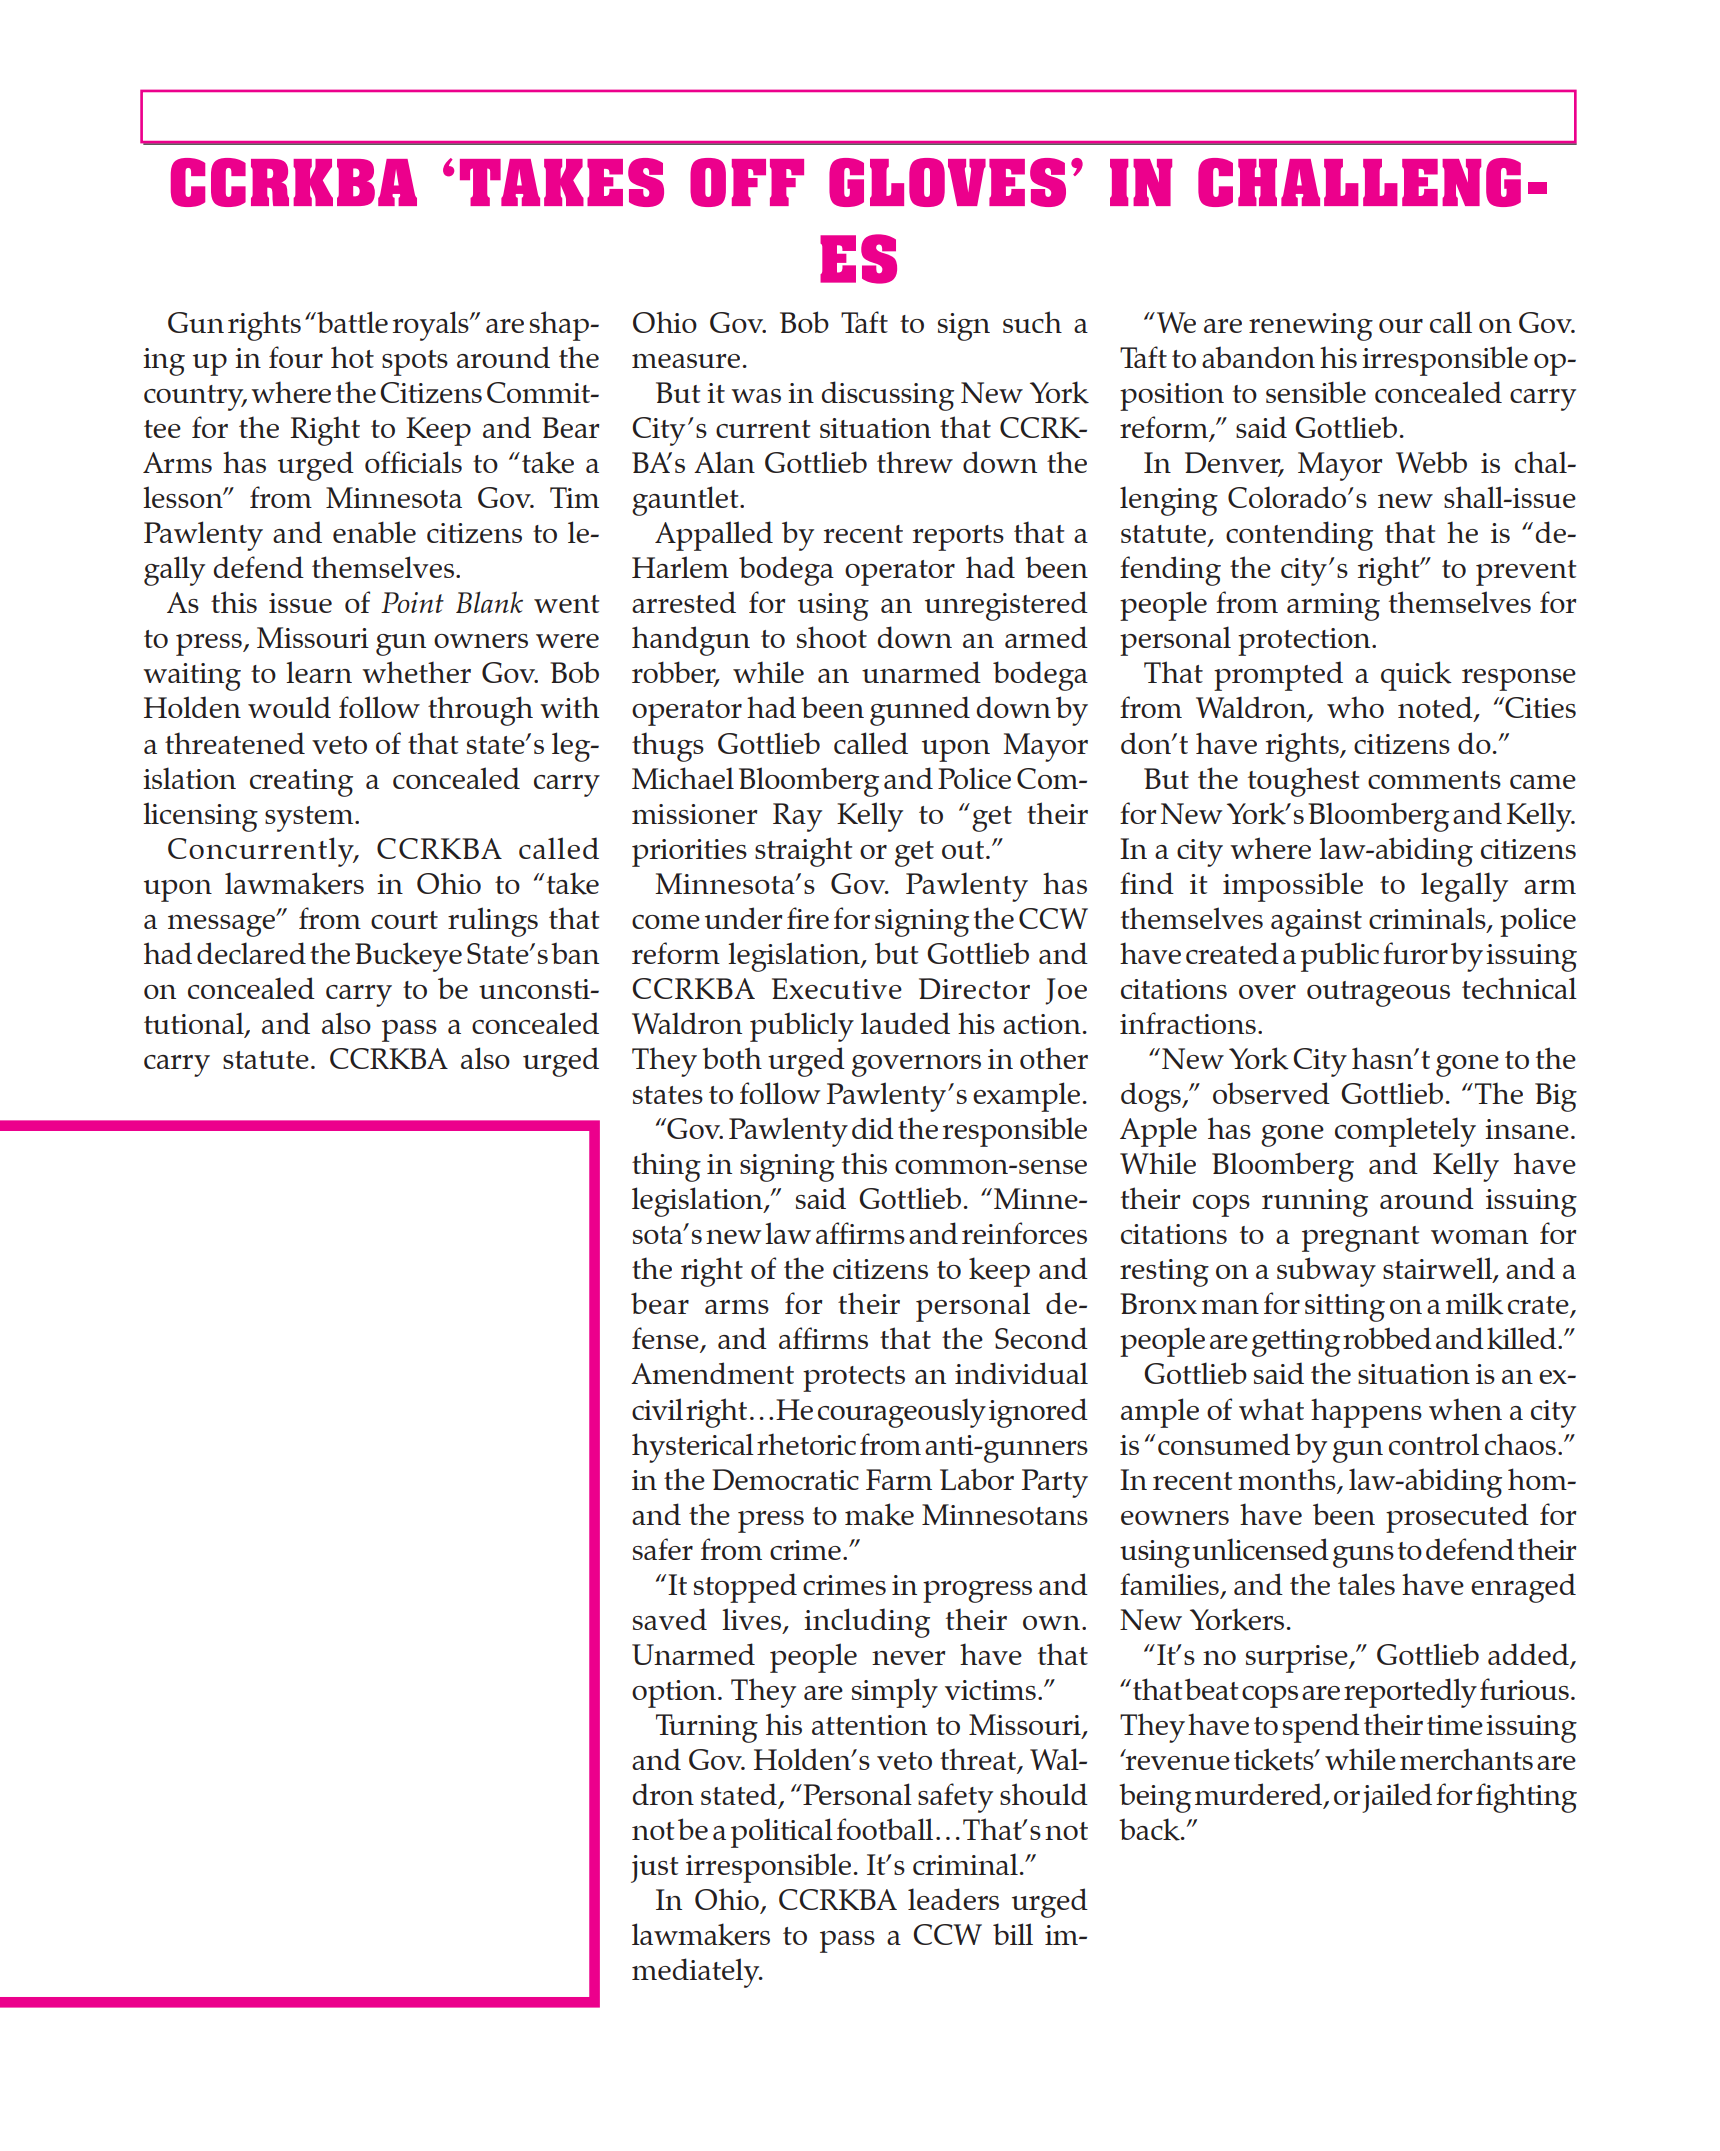 The height and width of the screenshot is (2151, 1720). What do you see at coordinates (351, 322) in the screenshot?
I see `battle` at bounding box center [351, 322].
